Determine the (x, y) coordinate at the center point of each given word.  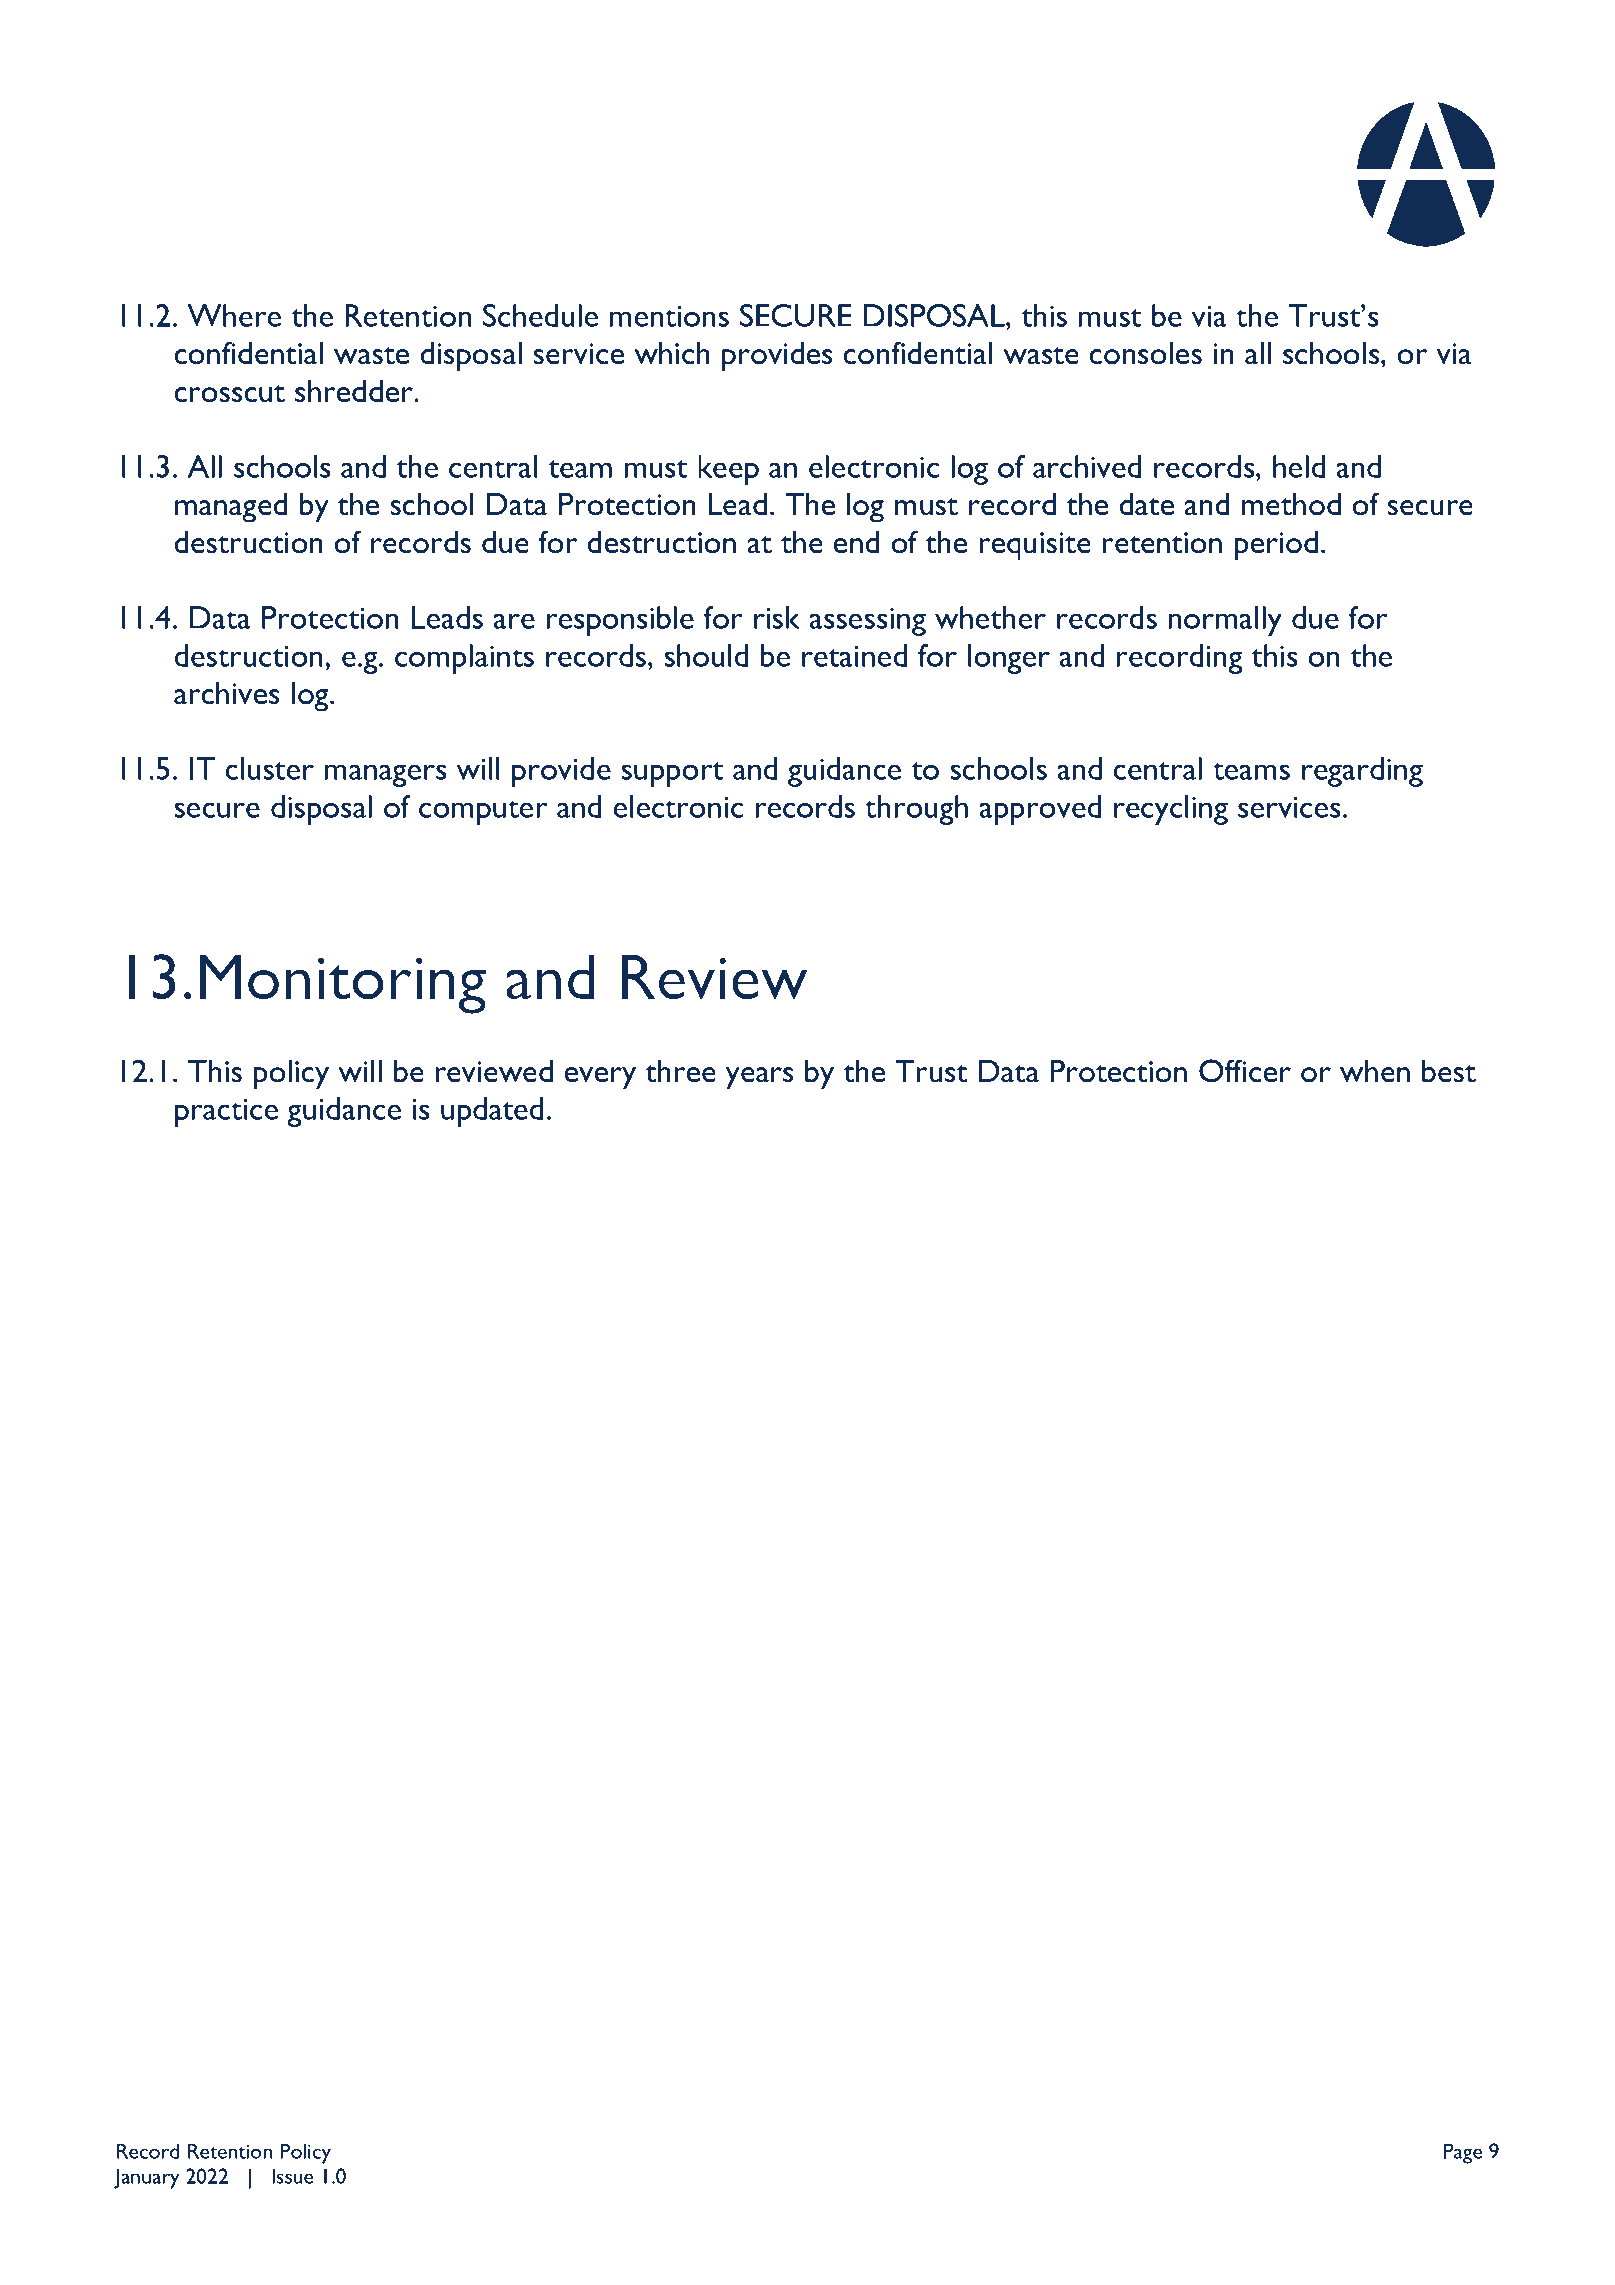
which (672, 353)
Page (1463, 2153)
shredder (355, 391)
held (1299, 466)
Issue (292, 2176)
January (146, 2178)
